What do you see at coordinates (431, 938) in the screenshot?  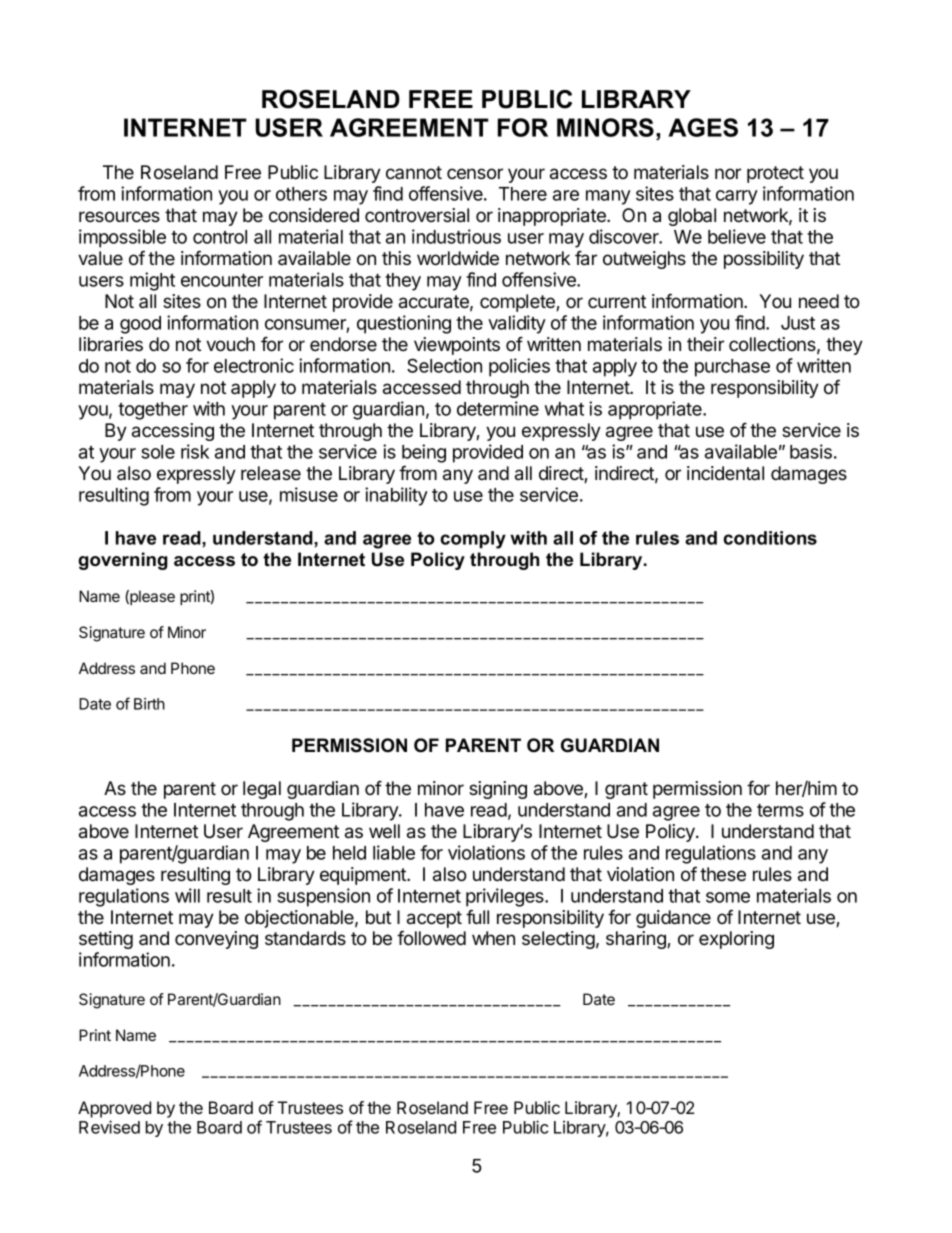 I see `followed` at bounding box center [431, 938].
